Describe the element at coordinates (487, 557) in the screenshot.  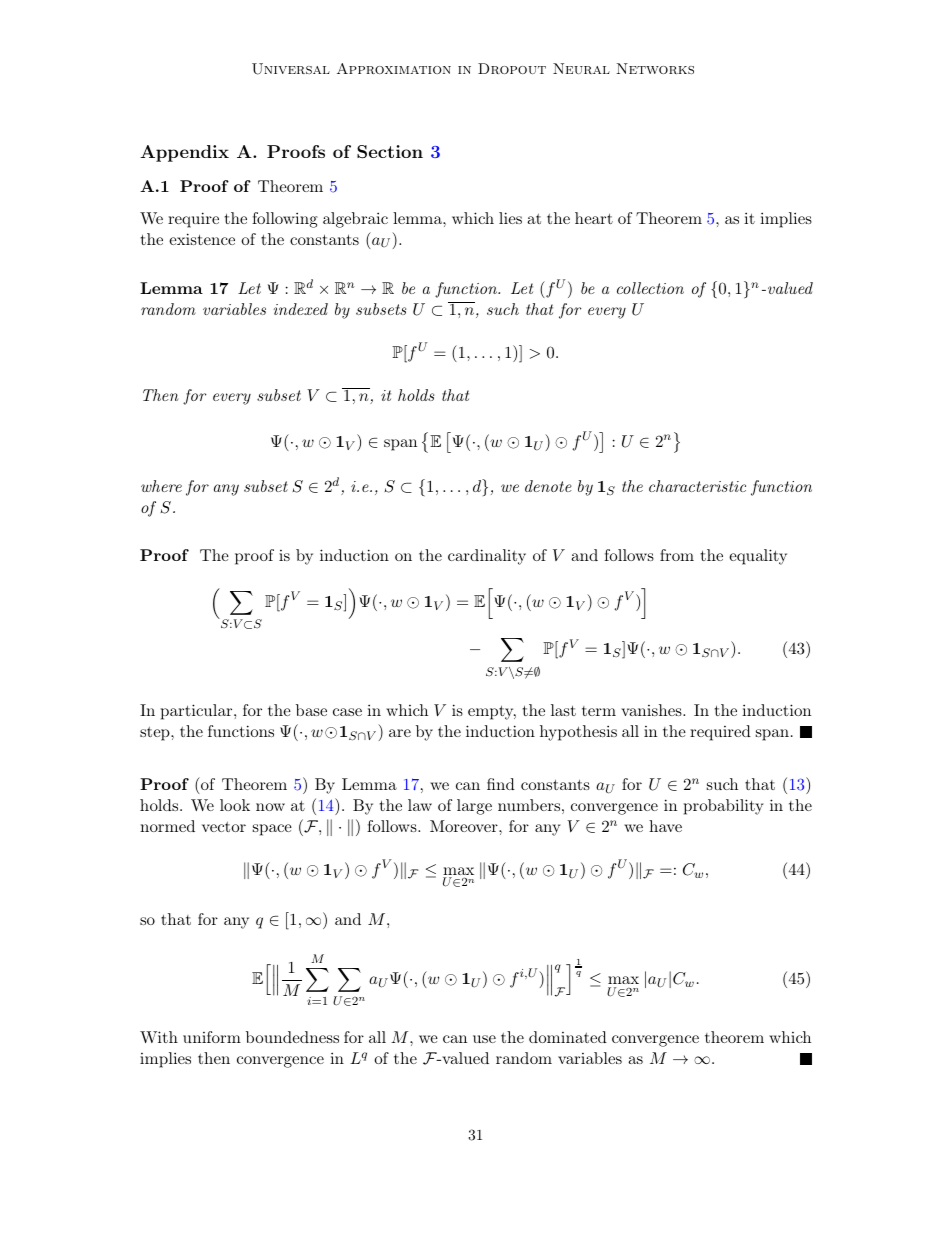
I see `cardinality` at that location.
